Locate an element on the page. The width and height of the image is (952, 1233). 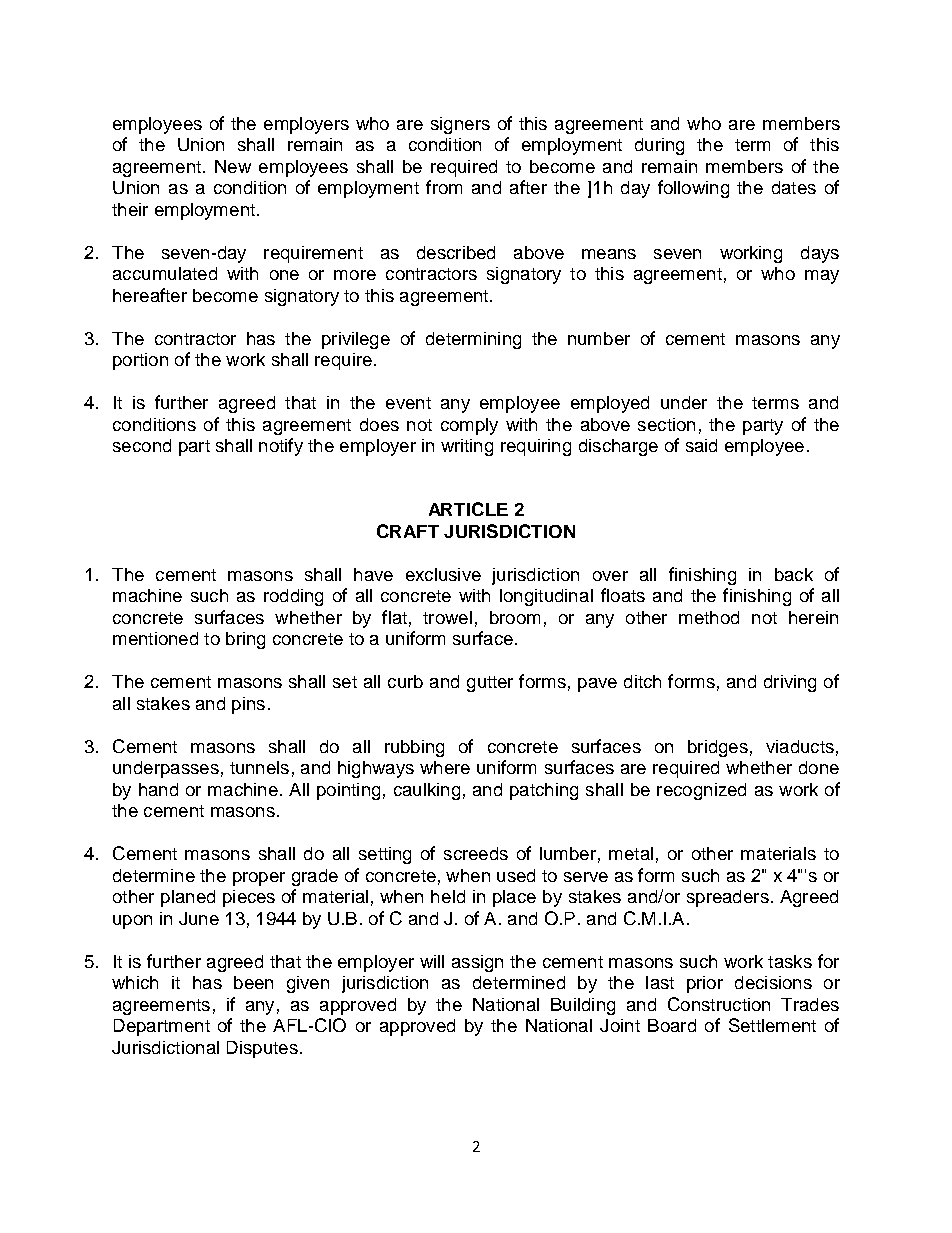
signers is located at coordinates (460, 125).
